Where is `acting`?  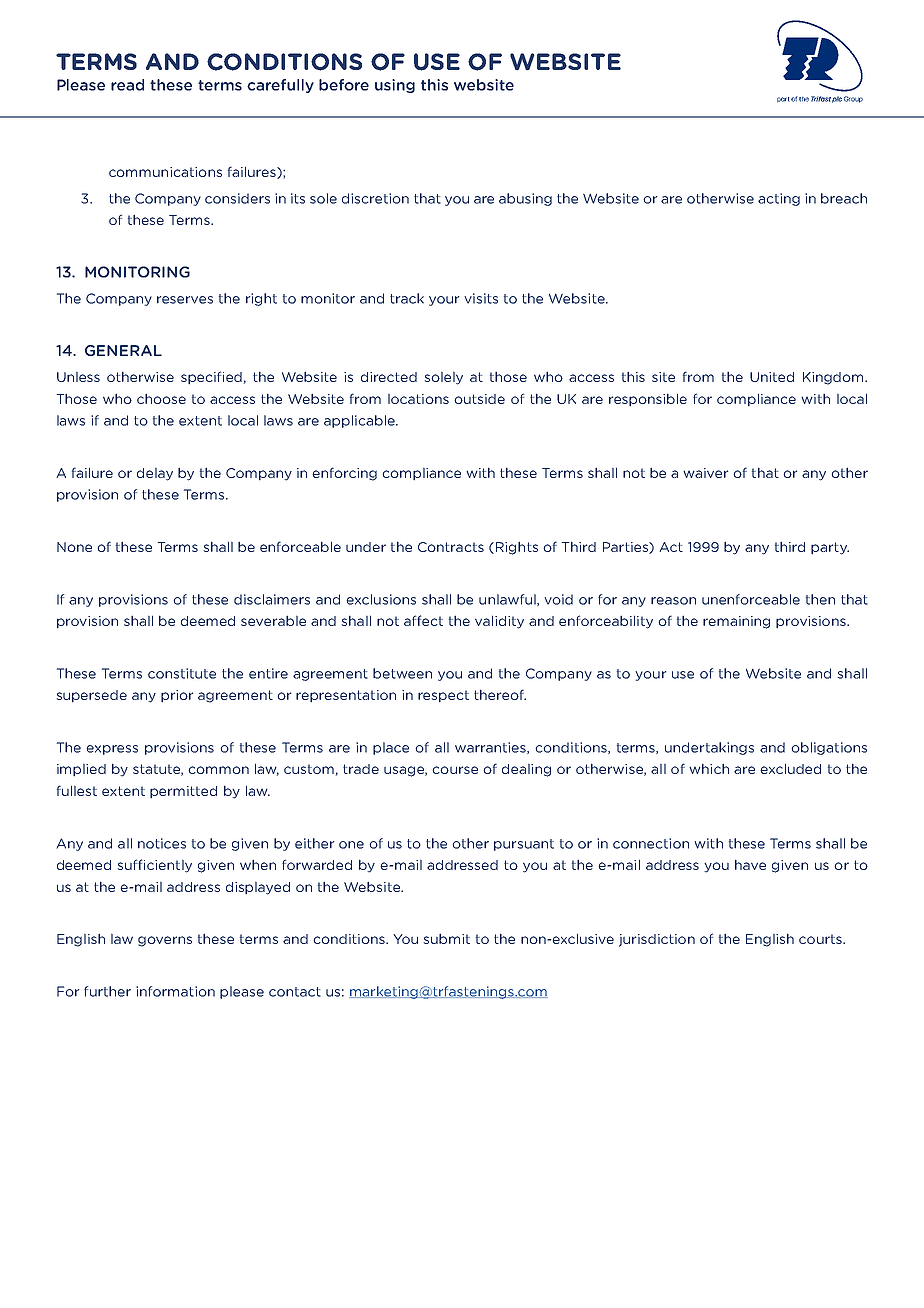 acting is located at coordinates (779, 199).
